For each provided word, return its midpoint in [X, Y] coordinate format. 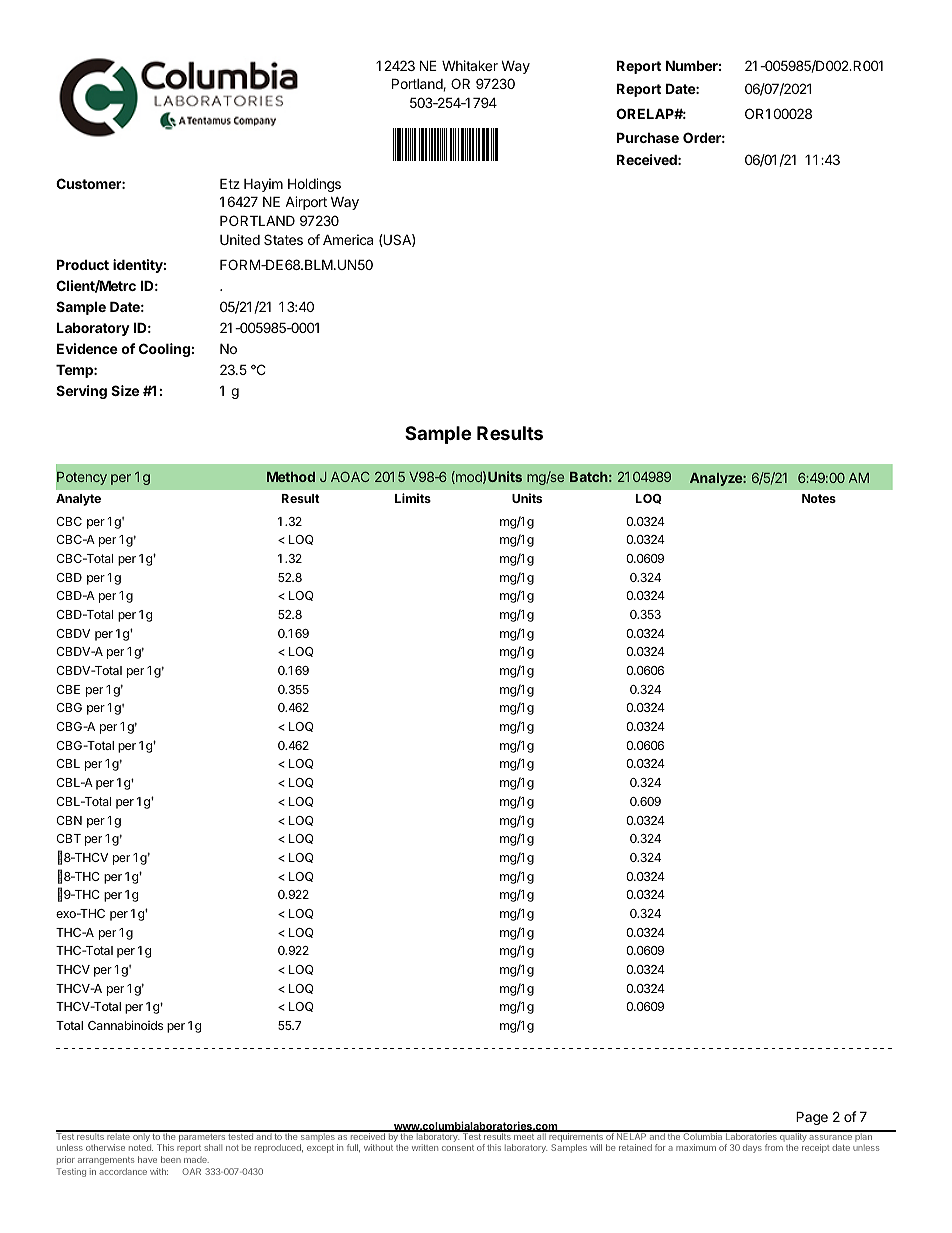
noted [141, 1147]
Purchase [648, 137]
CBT [68, 838]
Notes [819, 498]
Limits [413, 498]
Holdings [314, 185]
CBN [69, 820]
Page [812, 1118]
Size [125, 390]
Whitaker [470, 65]
